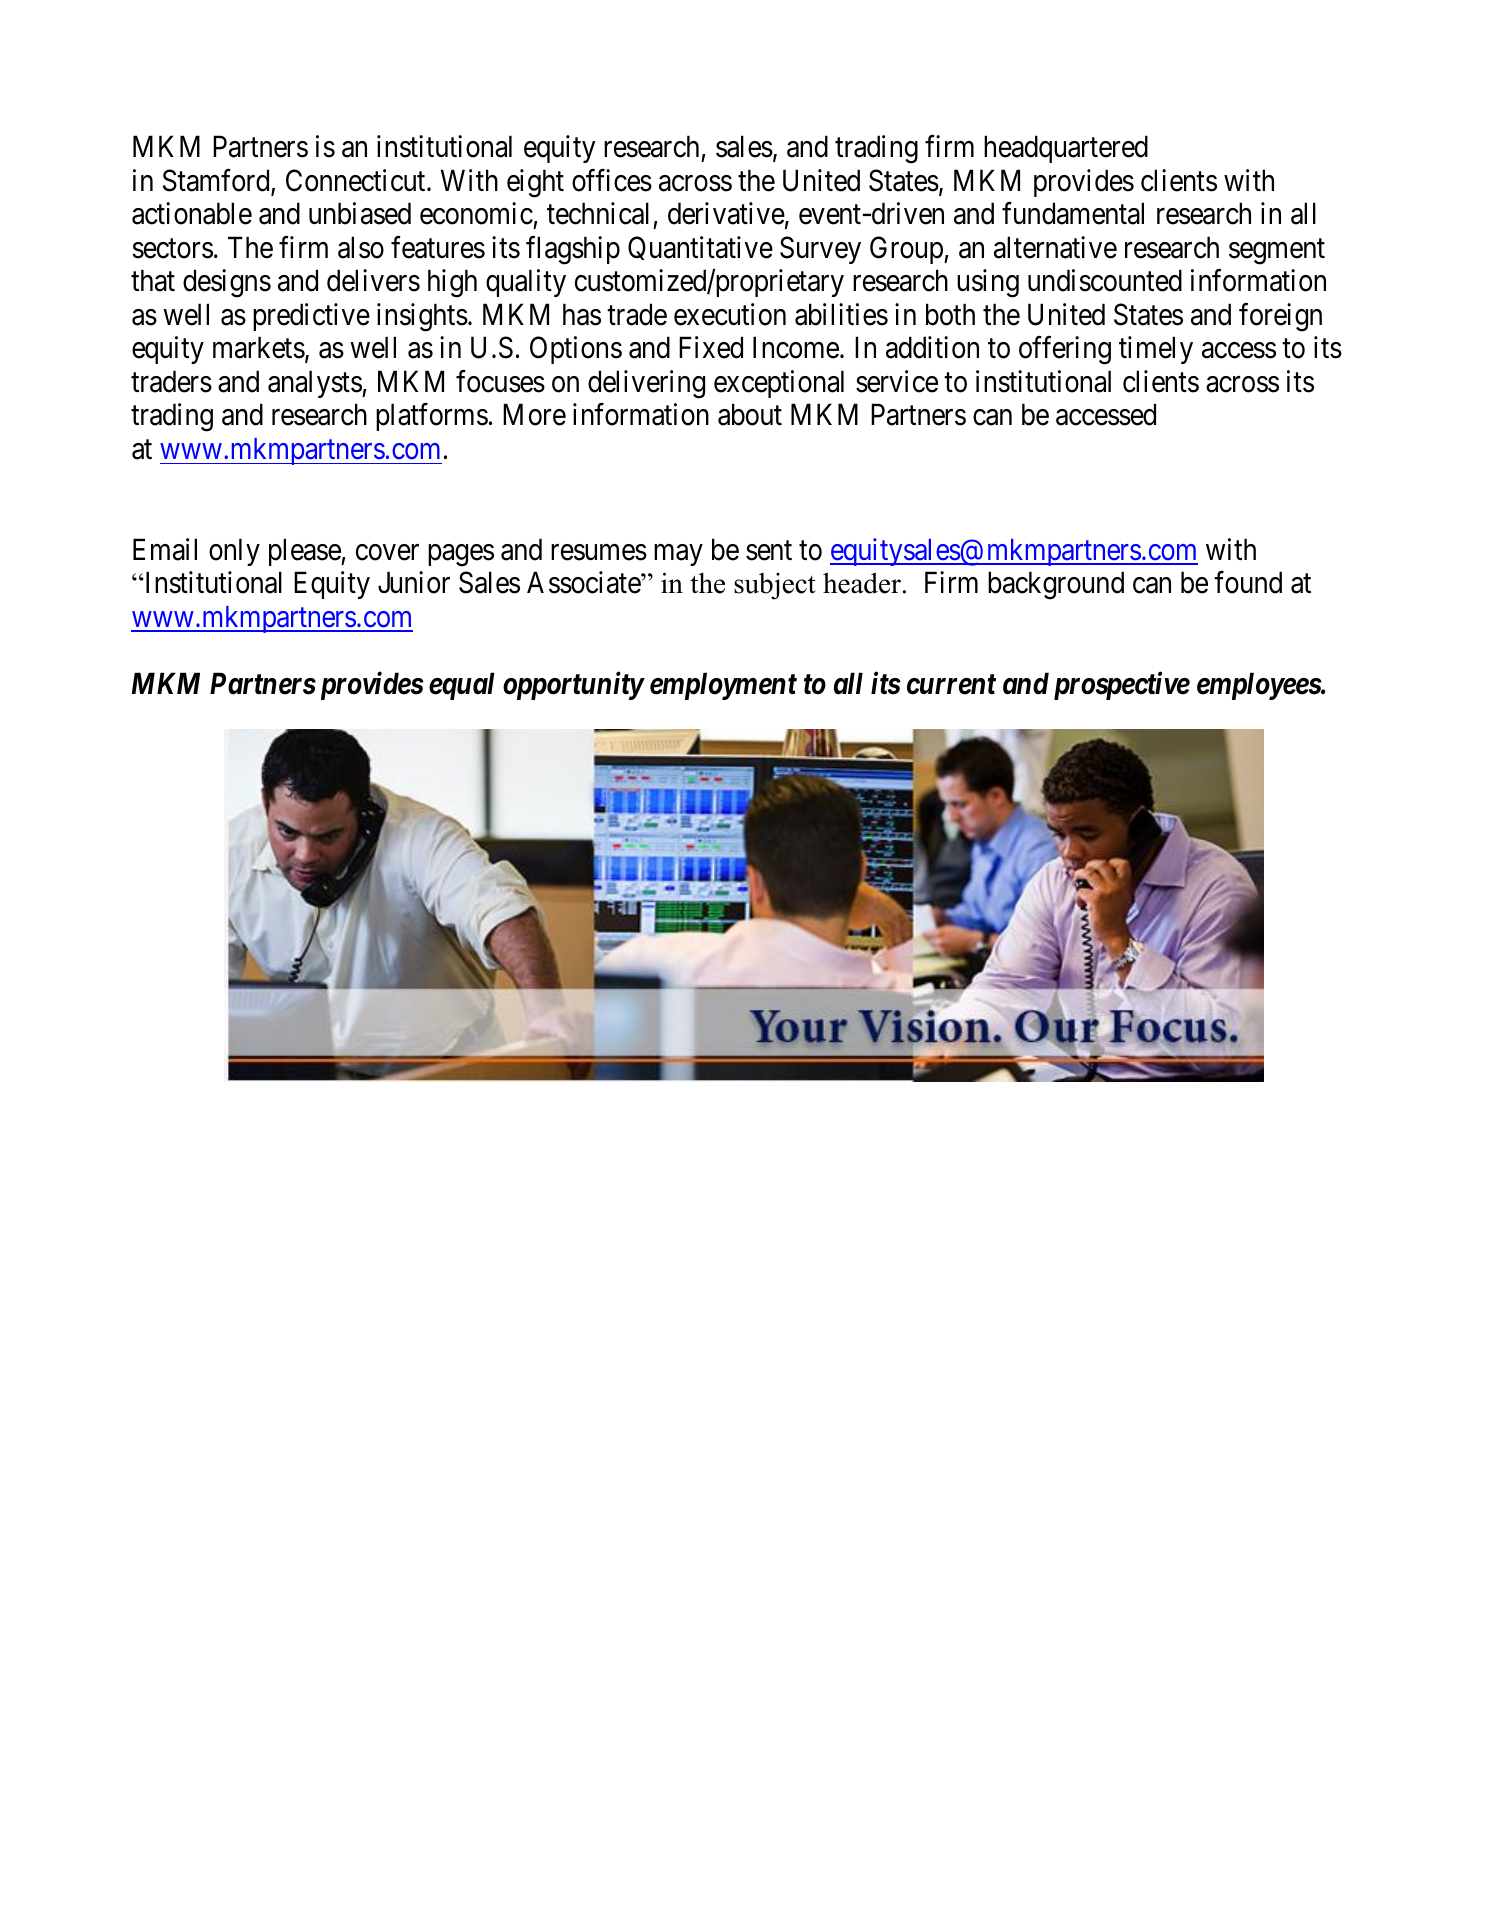 This screenshot has height=1925, width=1488. Describe the element at coordinates (723, 686) in the screenshot. I see `employment` at that location.
